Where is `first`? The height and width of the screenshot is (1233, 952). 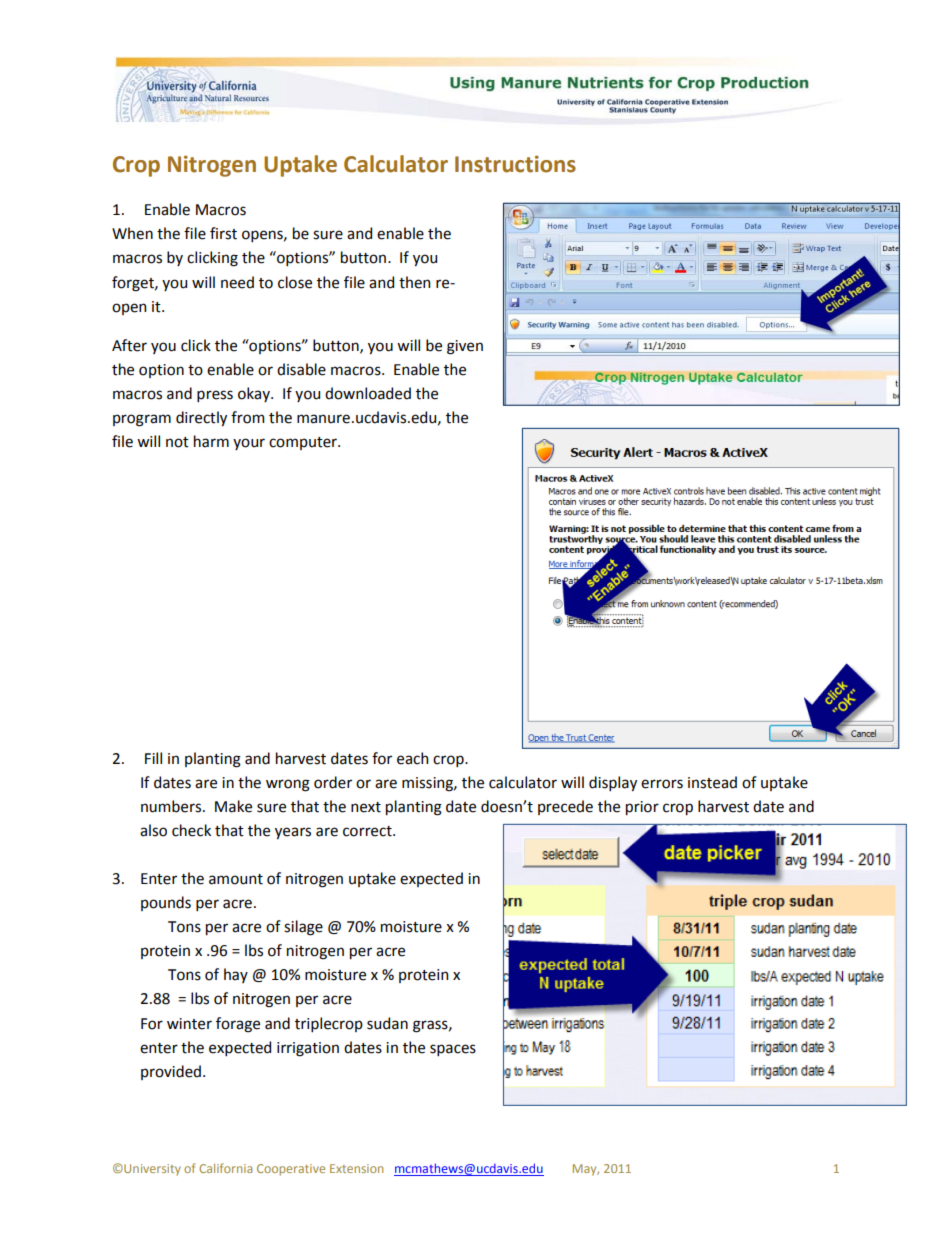 first is located at coordinates (223, 233).
